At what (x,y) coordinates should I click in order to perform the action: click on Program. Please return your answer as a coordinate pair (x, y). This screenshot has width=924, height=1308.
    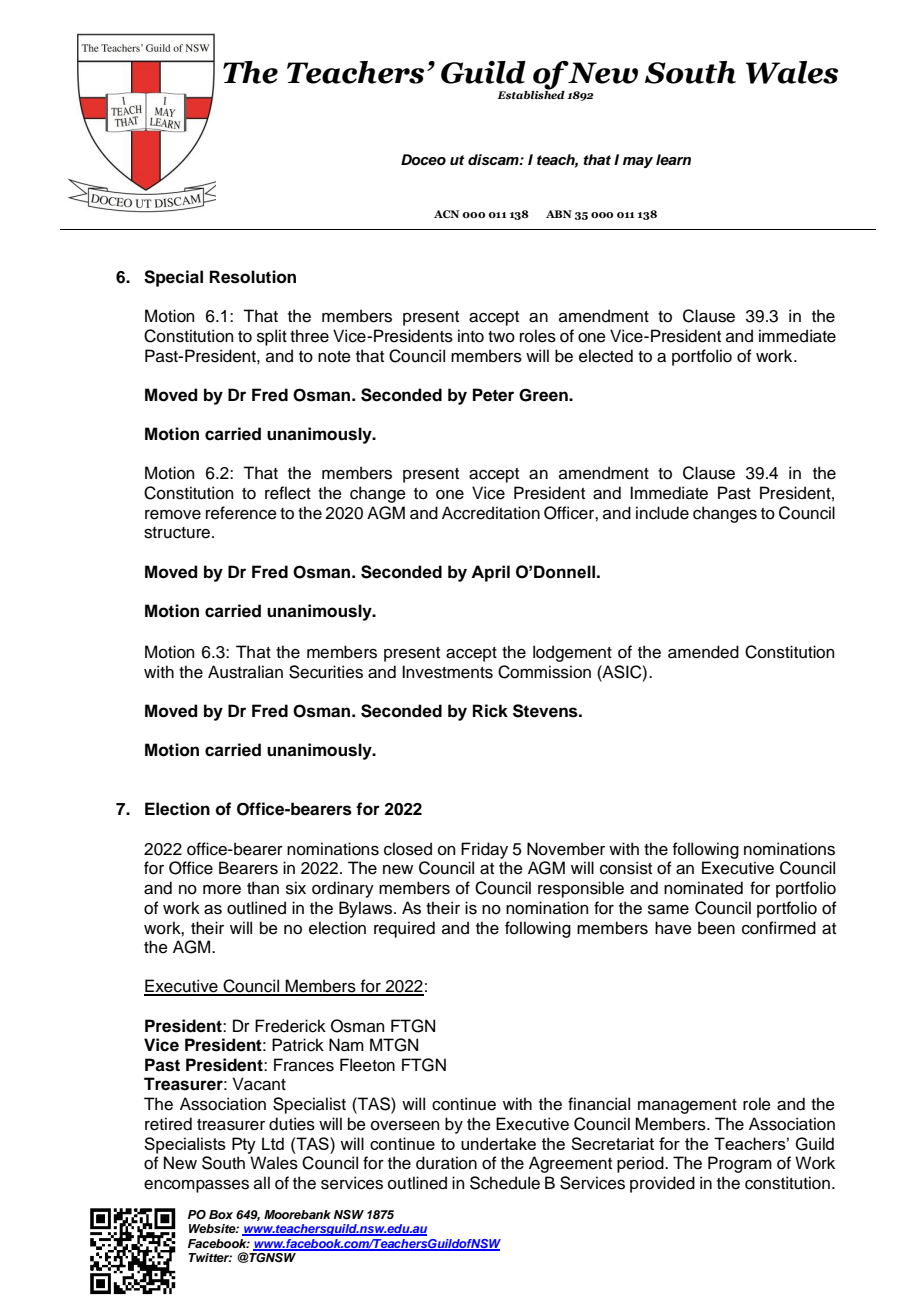
    Looking at the image, I should click on (740, 1164).
